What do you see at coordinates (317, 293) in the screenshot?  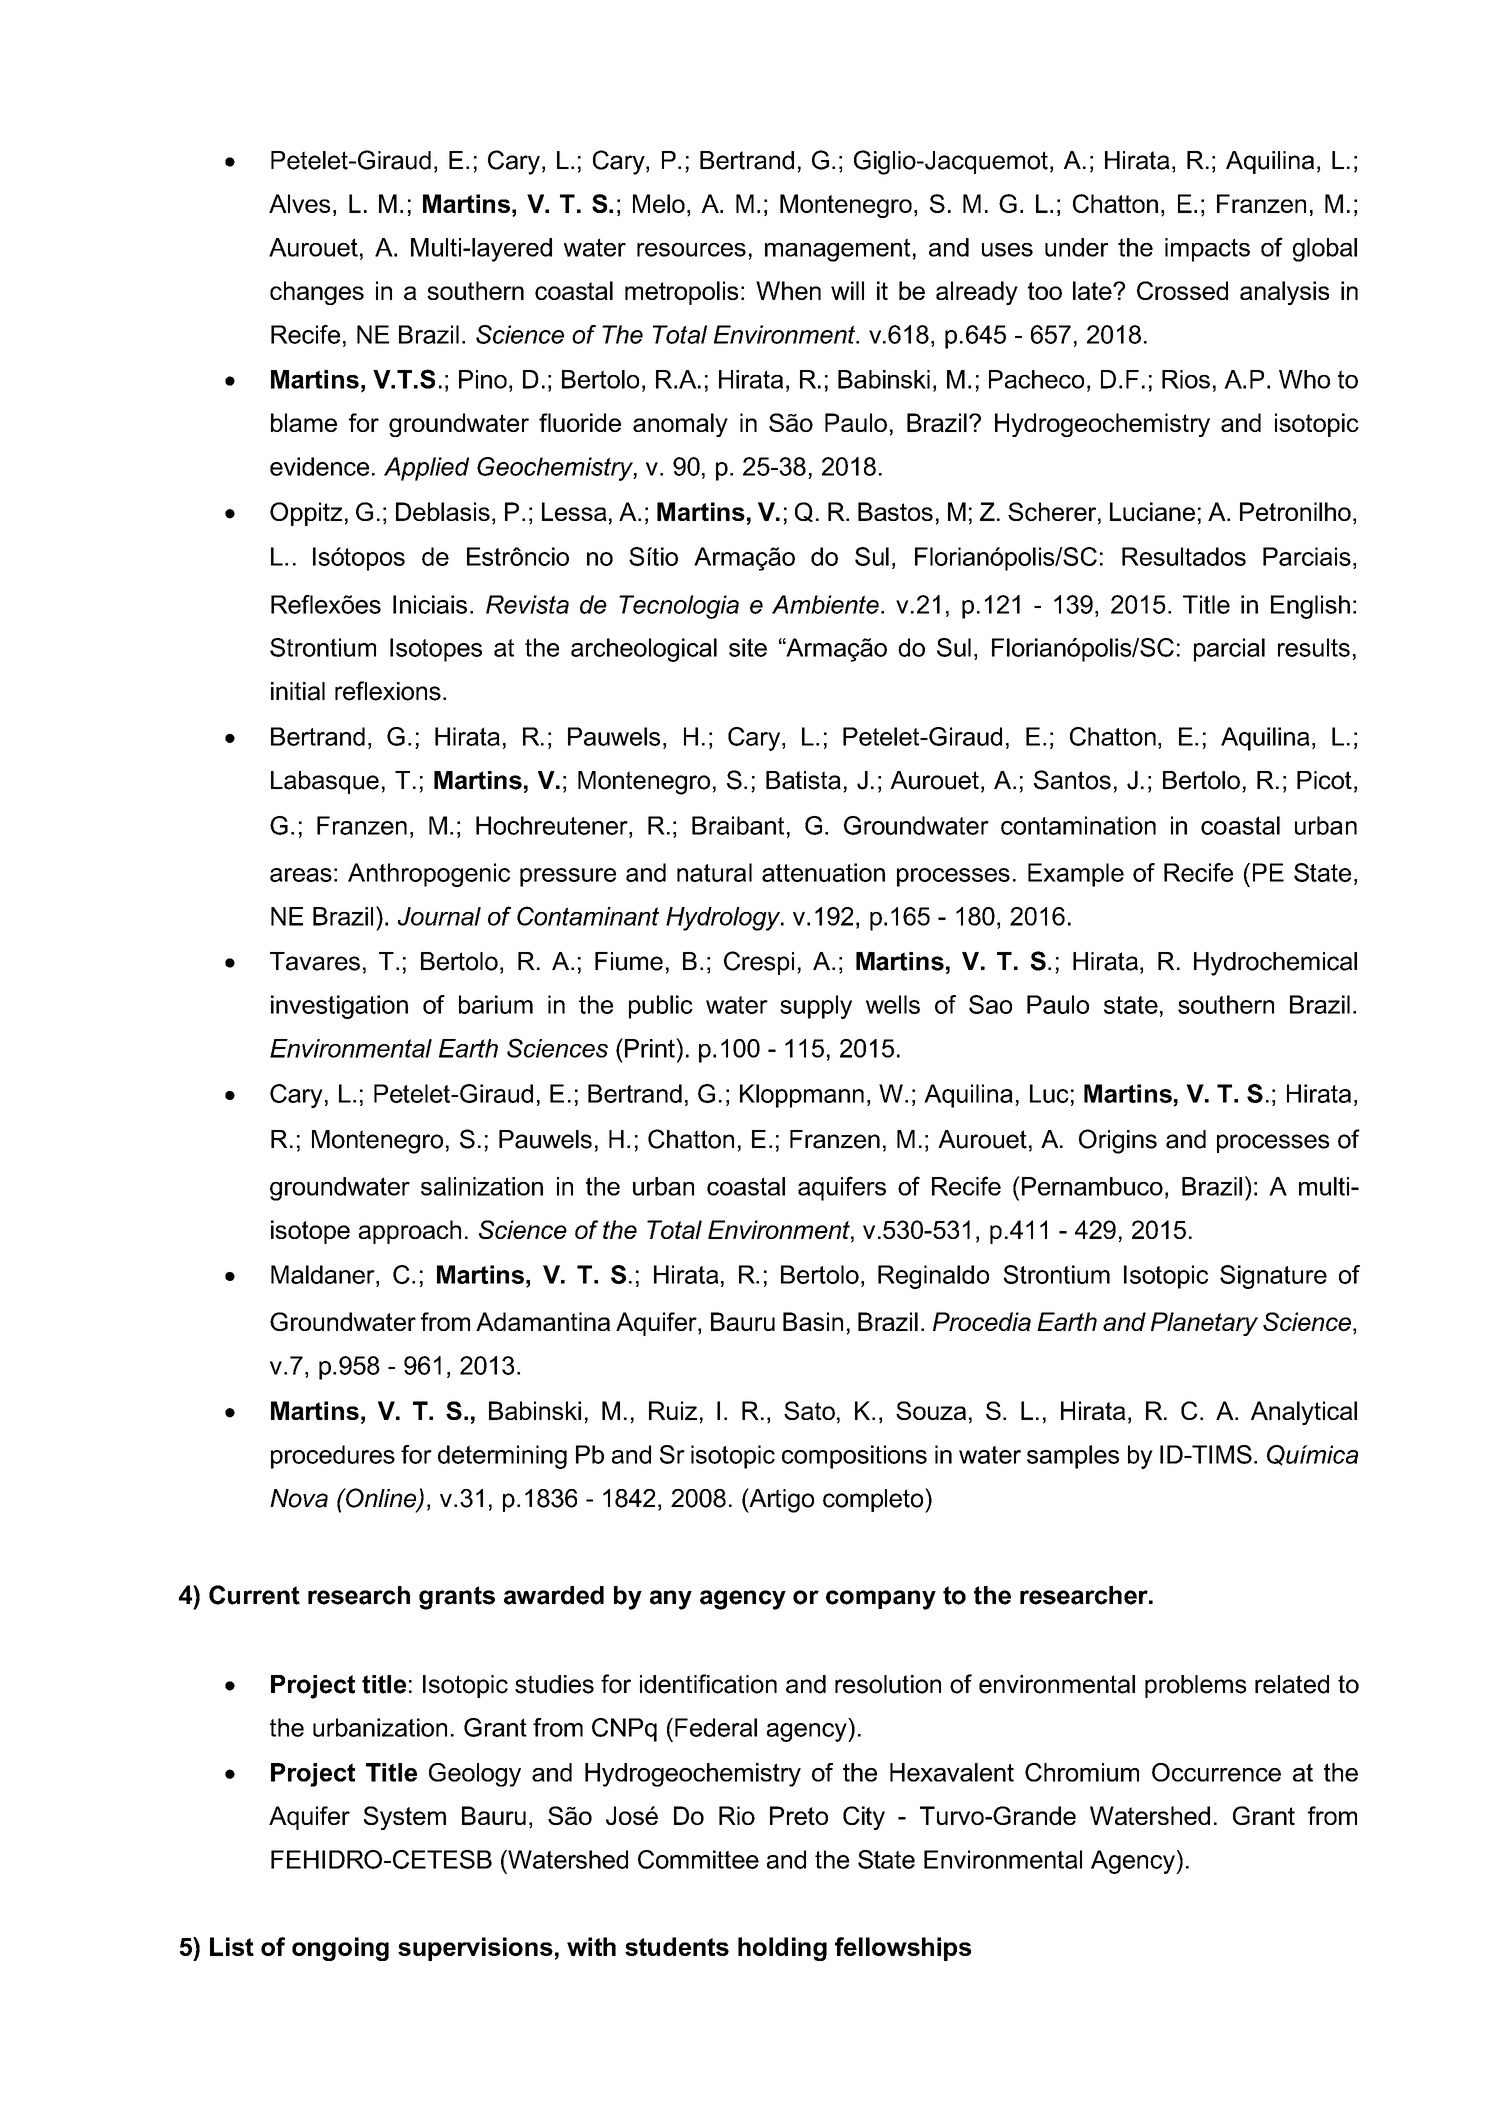 I see `changes` at bounding box center [317, 293].
